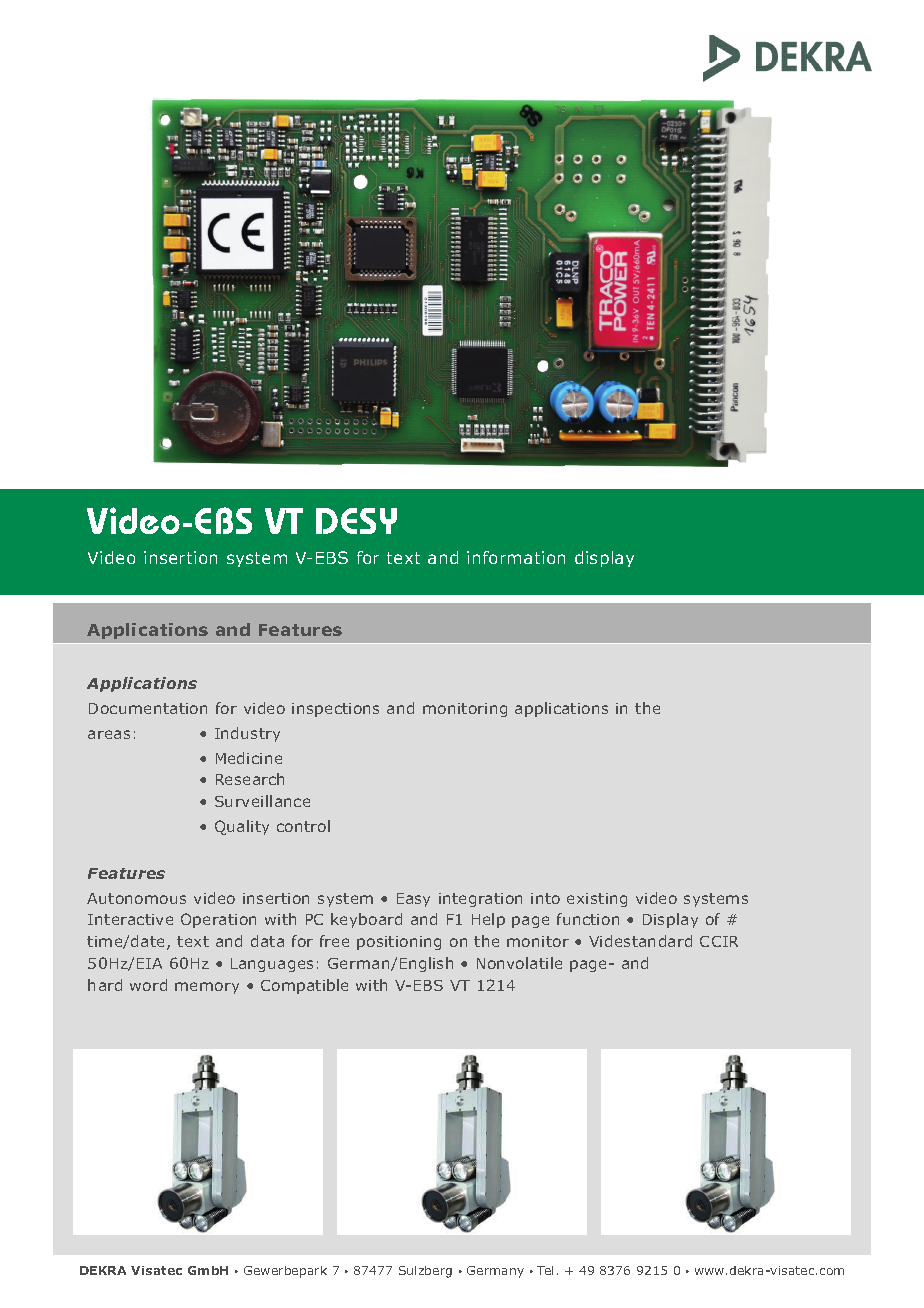 The image size is (924, 1308). I want to click on Tel, so click(545, 1270).
